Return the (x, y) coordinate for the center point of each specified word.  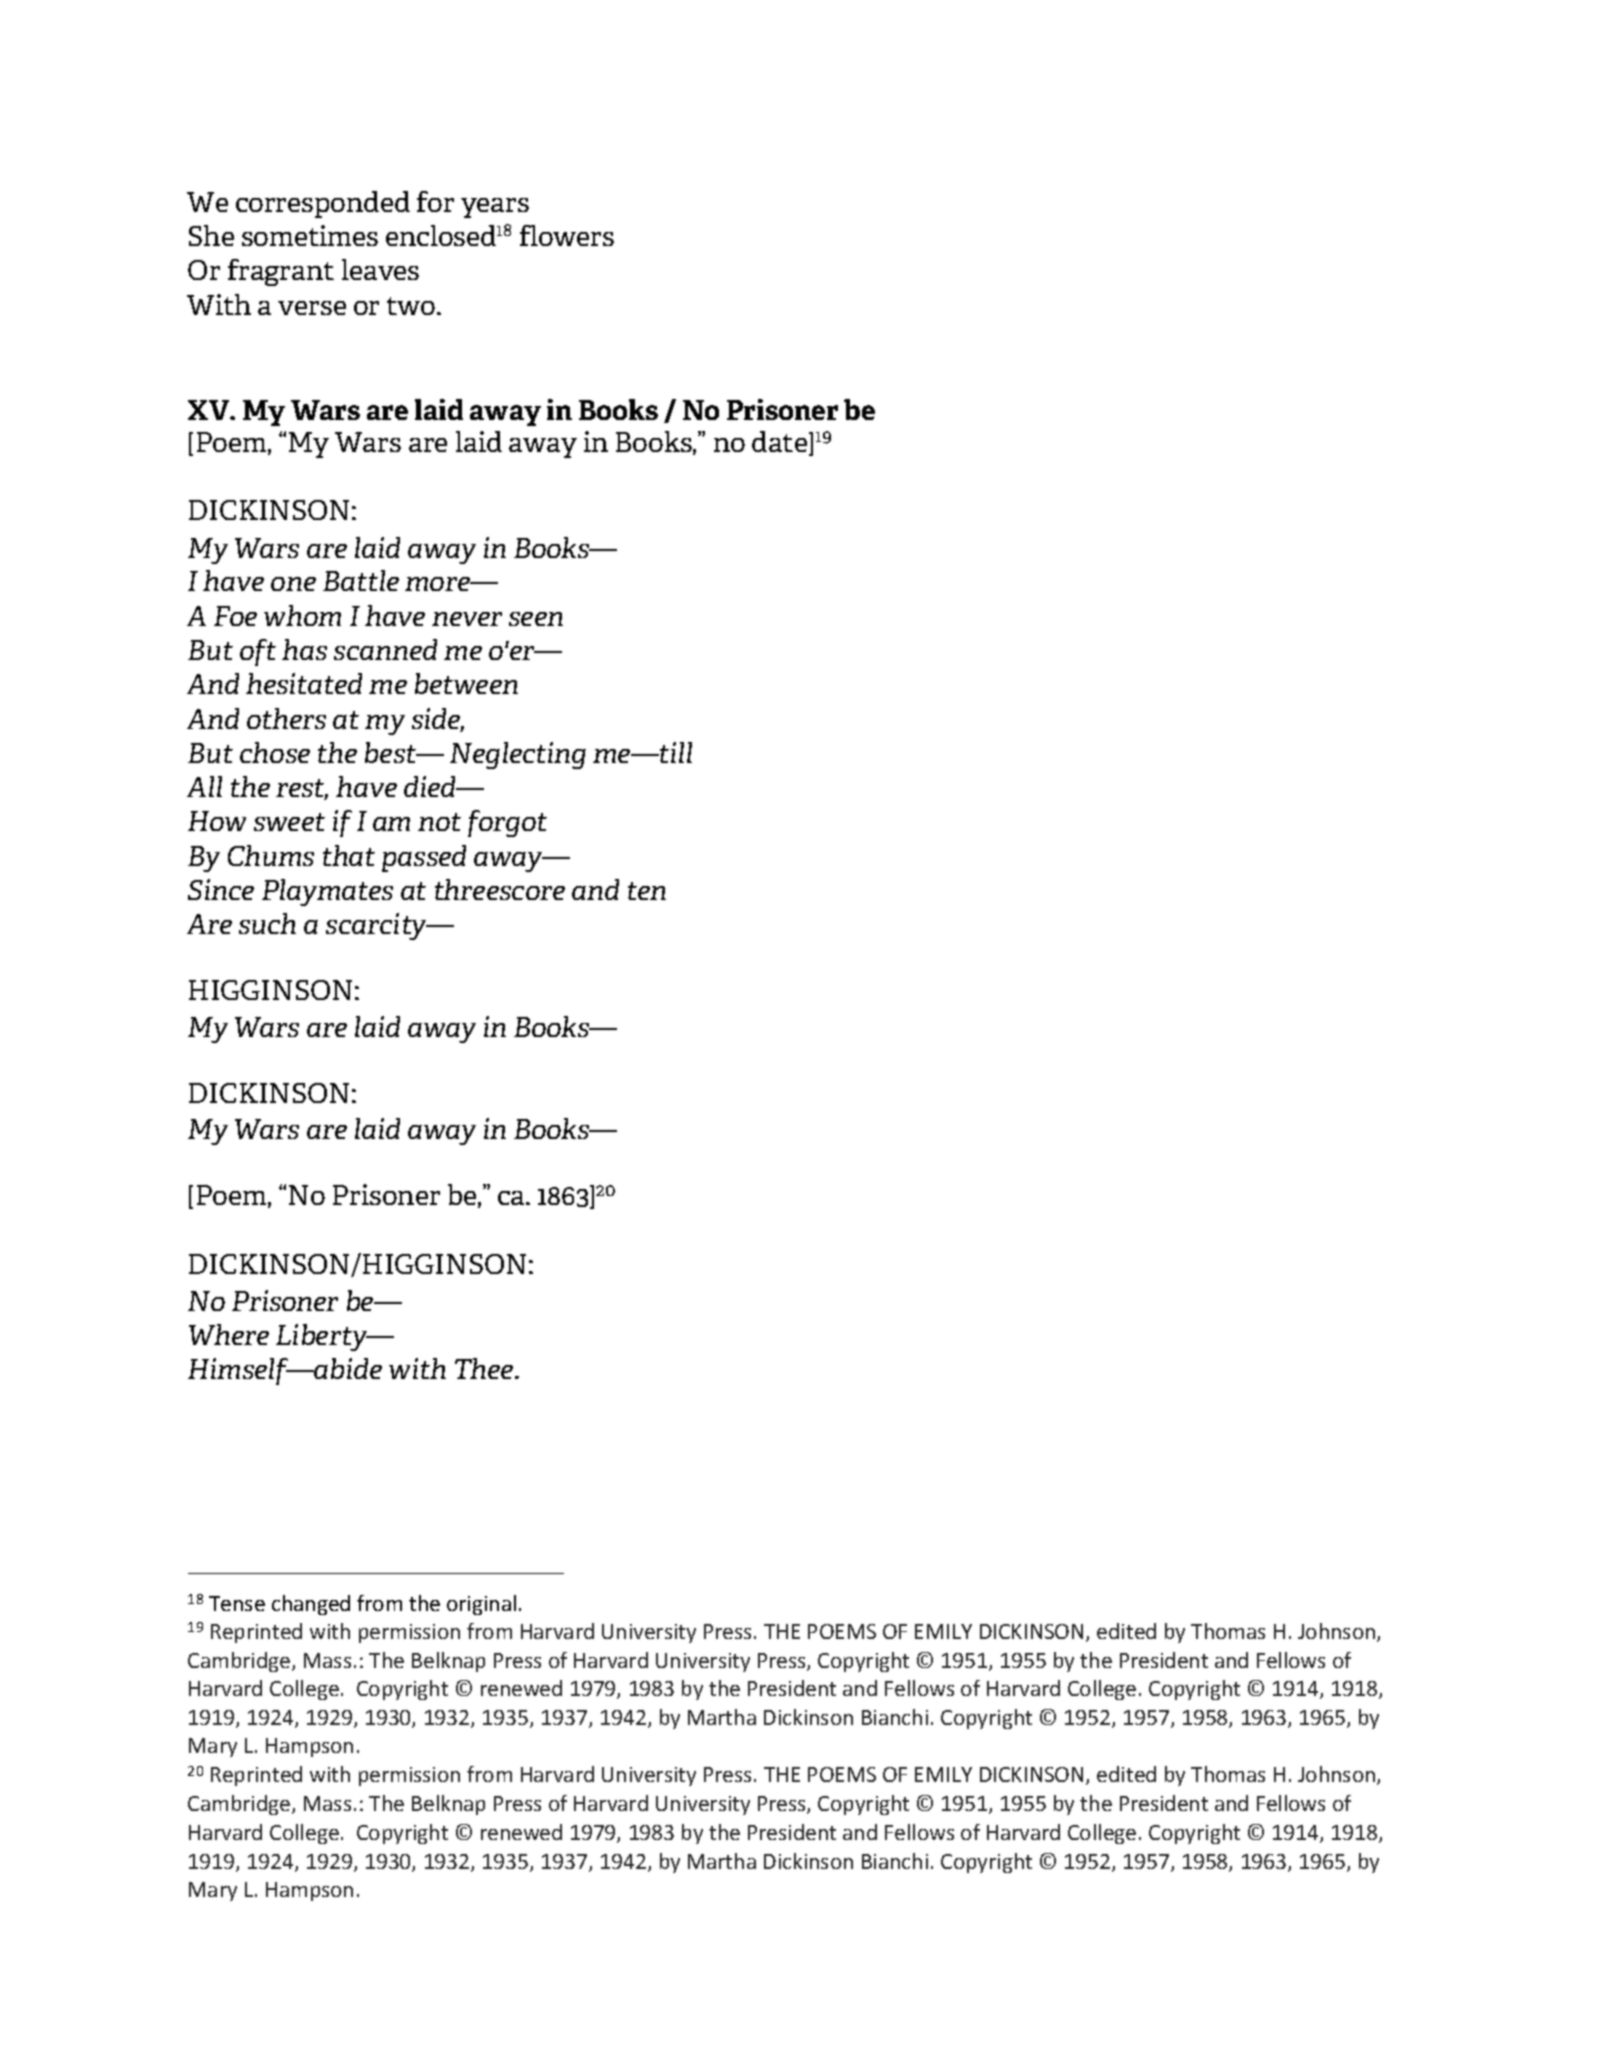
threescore (500, 889)
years (495, 208)
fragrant (281, 272)
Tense (237, 1603)
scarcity (377, 926)
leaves (380, 269)
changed (311, 1605)
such (267, 923)
